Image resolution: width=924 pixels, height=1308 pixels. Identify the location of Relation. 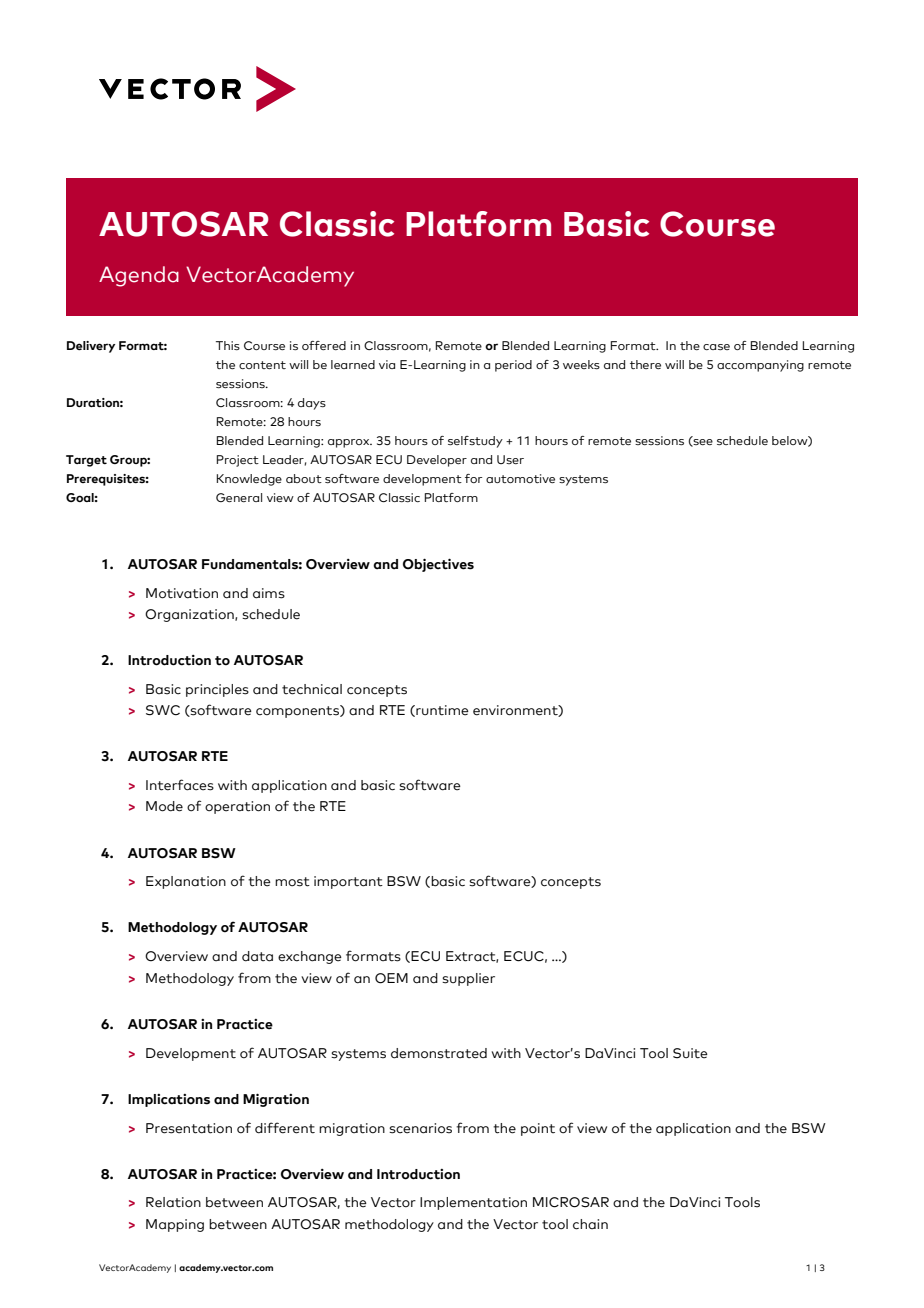
(173, 1202).
